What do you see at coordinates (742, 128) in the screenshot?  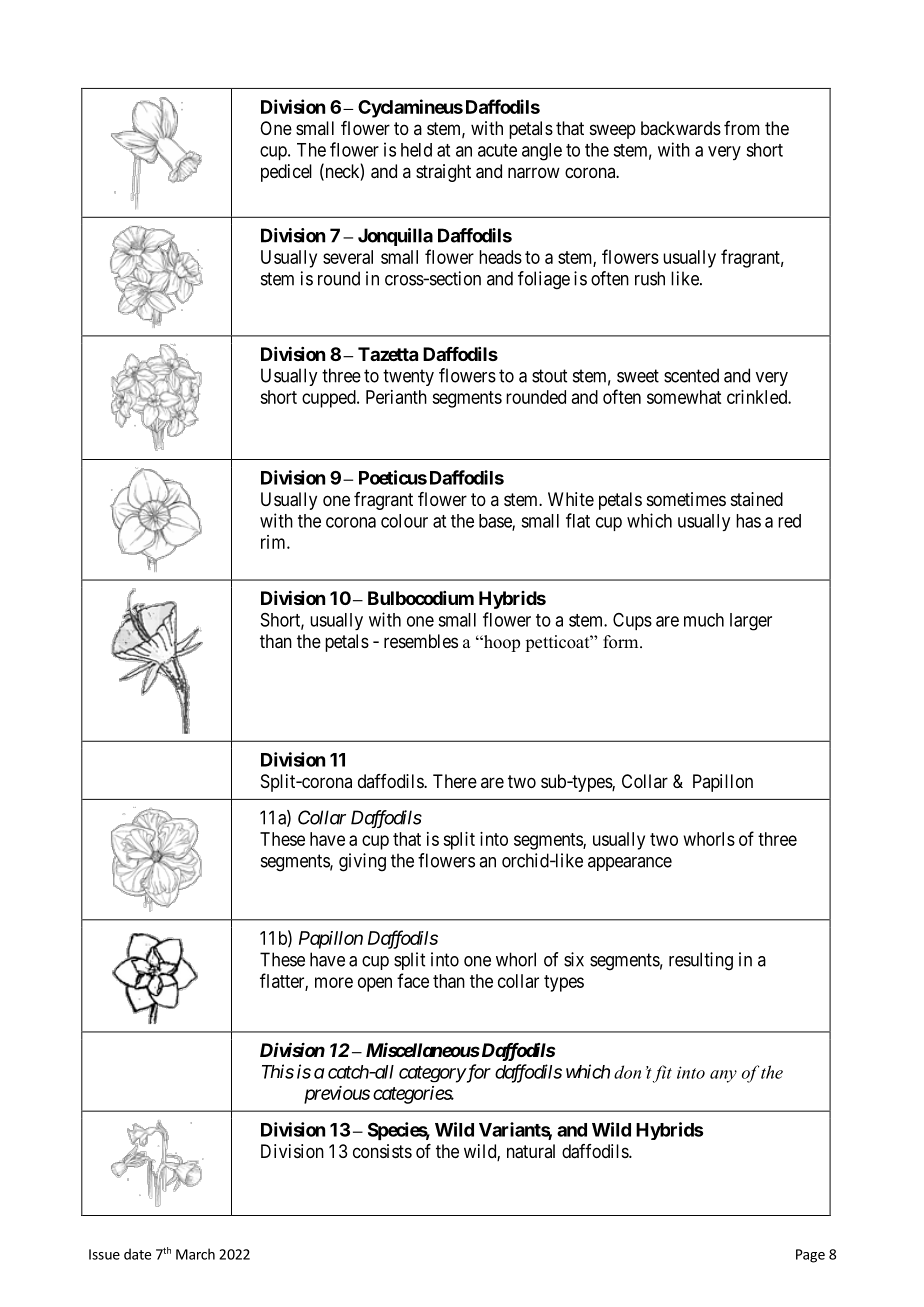 I see `from` at bounding box center [742, 128].
